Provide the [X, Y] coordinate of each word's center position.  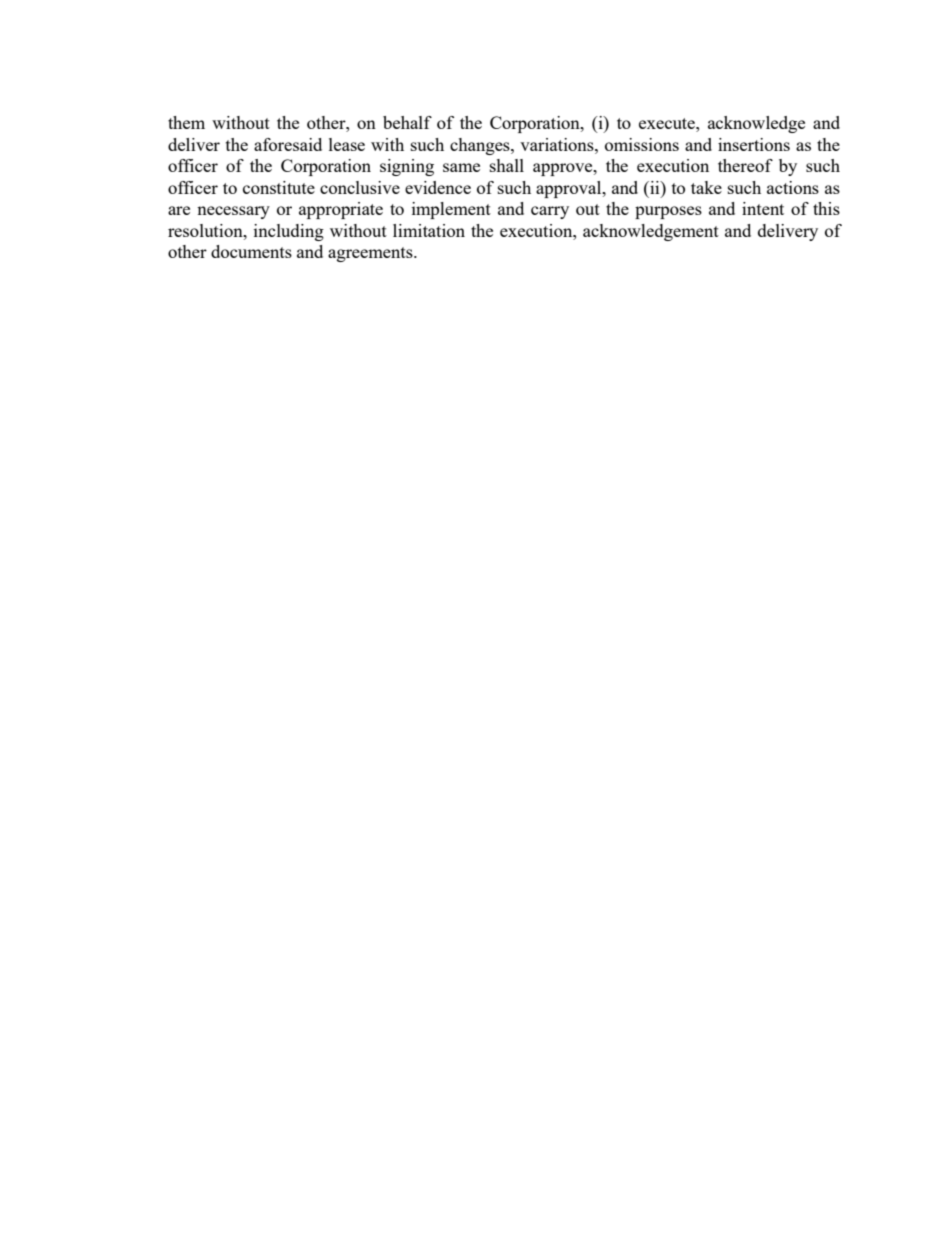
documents [251, 251]
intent [763, 208]
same [461, 167]
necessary [233, 212]
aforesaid [288, 144]
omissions [642, 144]
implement [451, 210]
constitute [279, 187]
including [289, 232]
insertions [754, 144]
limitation [429, 230]
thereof [745, 165]
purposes [668, 212]
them [186, 122]
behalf [407, 122]
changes [481, 146]
